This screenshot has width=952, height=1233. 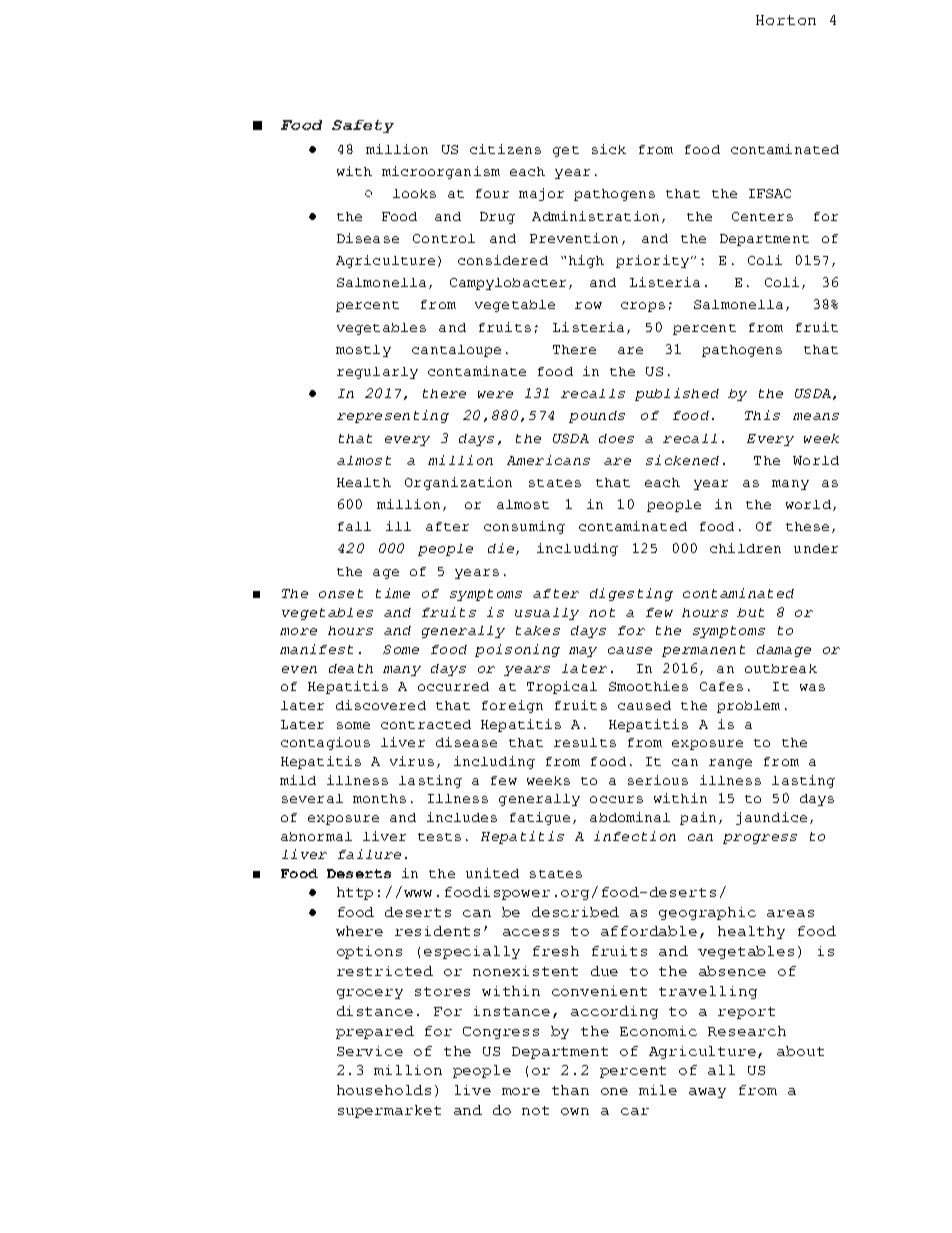 What do you see at coordinates (786, 20) in the screenshot?
I see `Horton` at bounding box center [786, 20].
